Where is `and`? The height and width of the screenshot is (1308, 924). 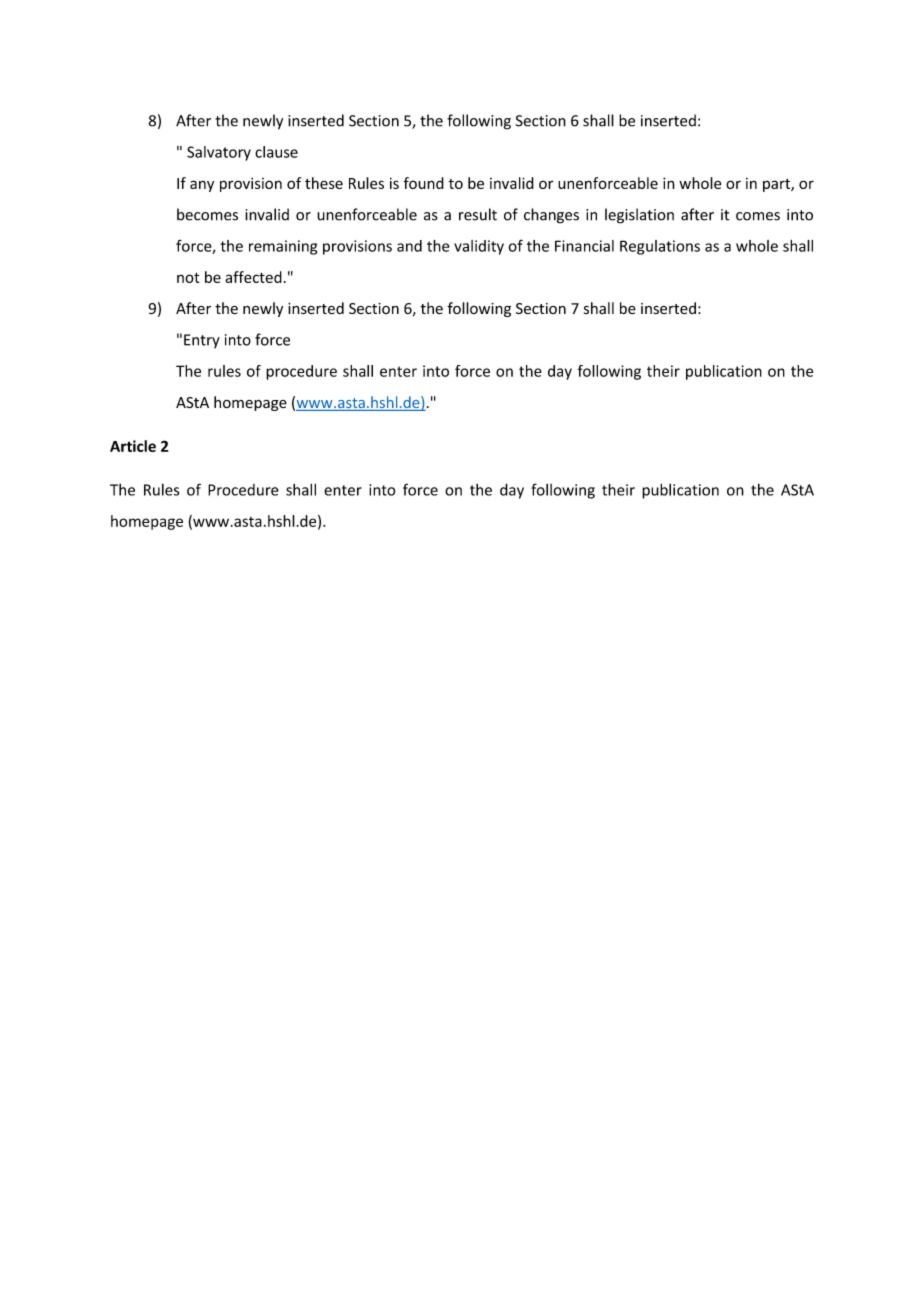
and is located at coordinates (409, 246).
